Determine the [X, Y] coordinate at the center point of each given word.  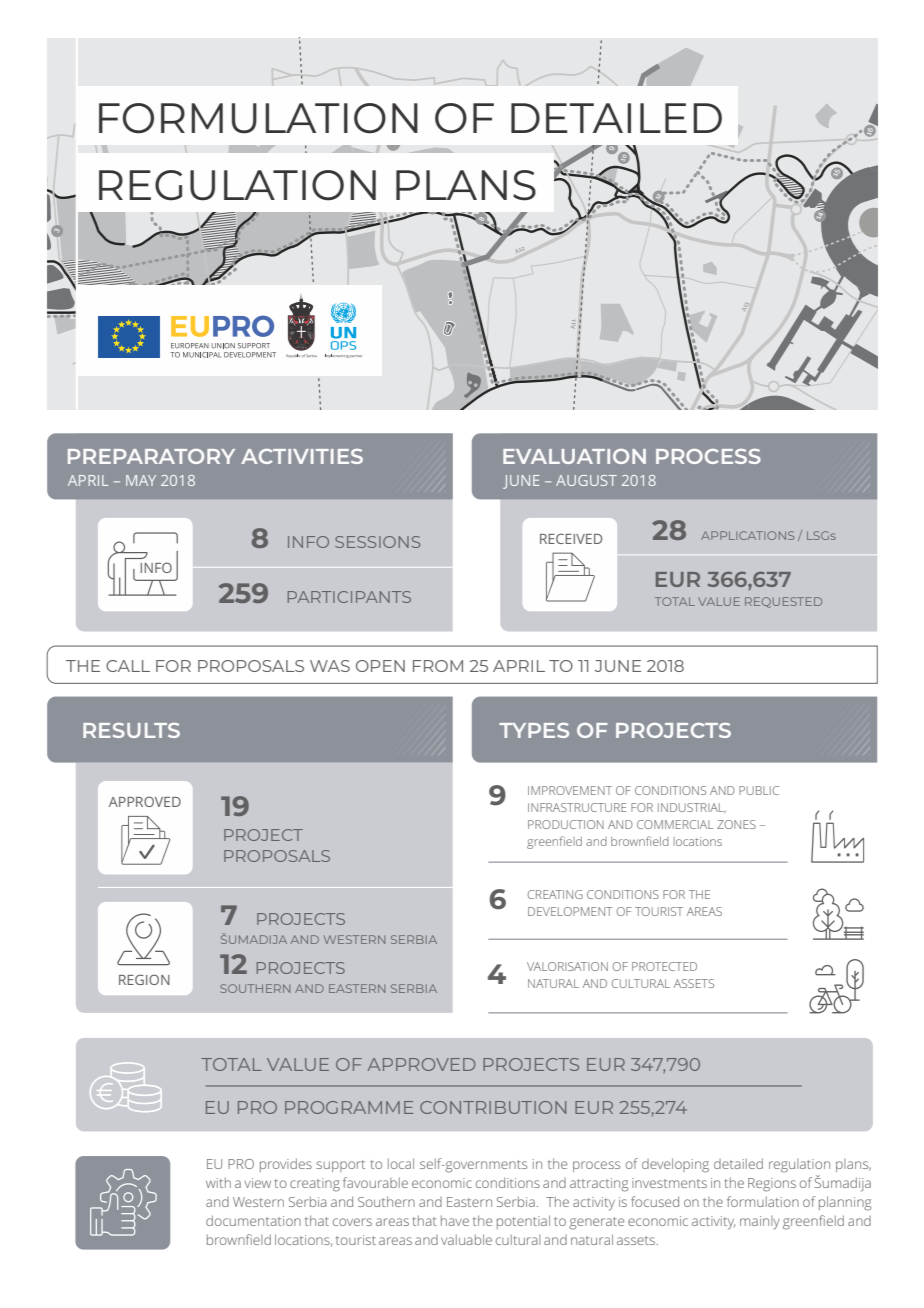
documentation [253, 1220]
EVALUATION [574, 456]
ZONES [736, 824]
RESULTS [131, 730]
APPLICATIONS [747, 535]
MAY [141, 480]
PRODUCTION [566, 824]
